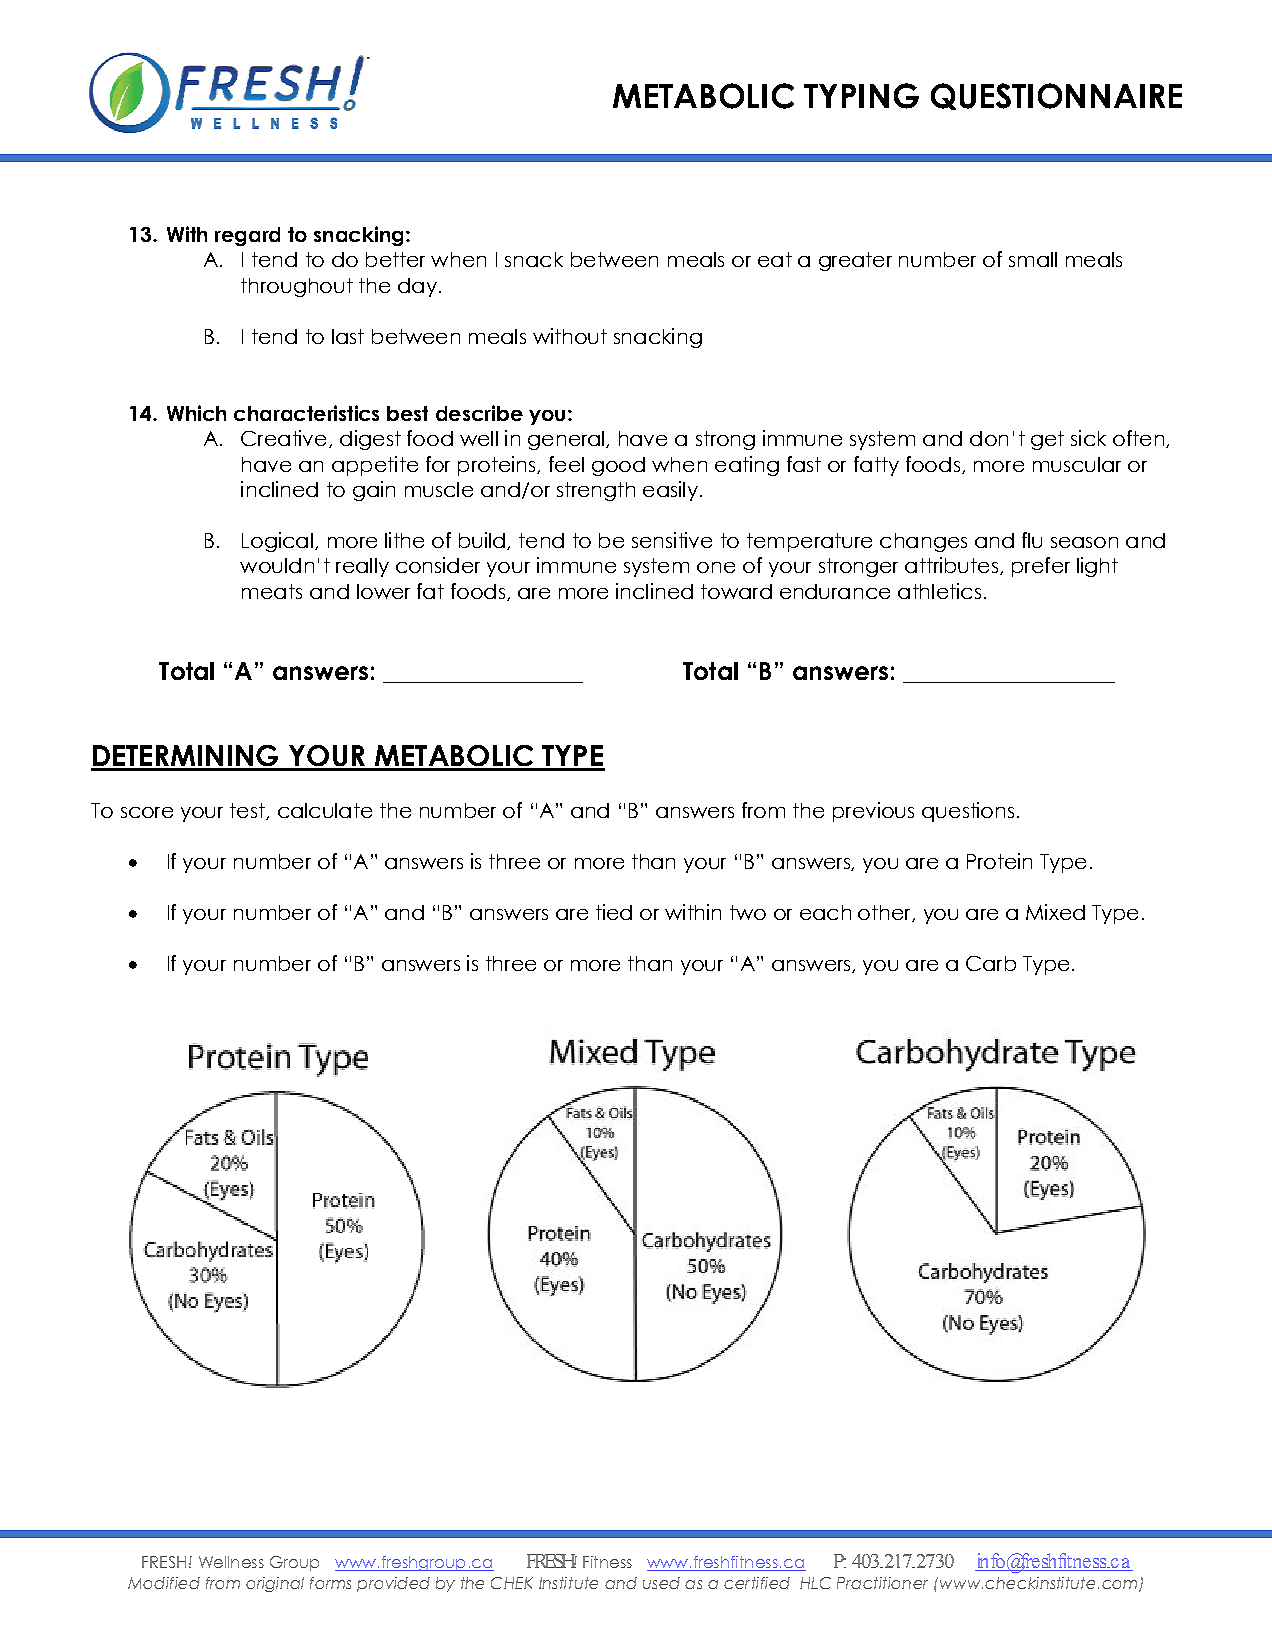  Describe the element at coordinates (614, 912) in the screenshot. I see `tied` at that location.
